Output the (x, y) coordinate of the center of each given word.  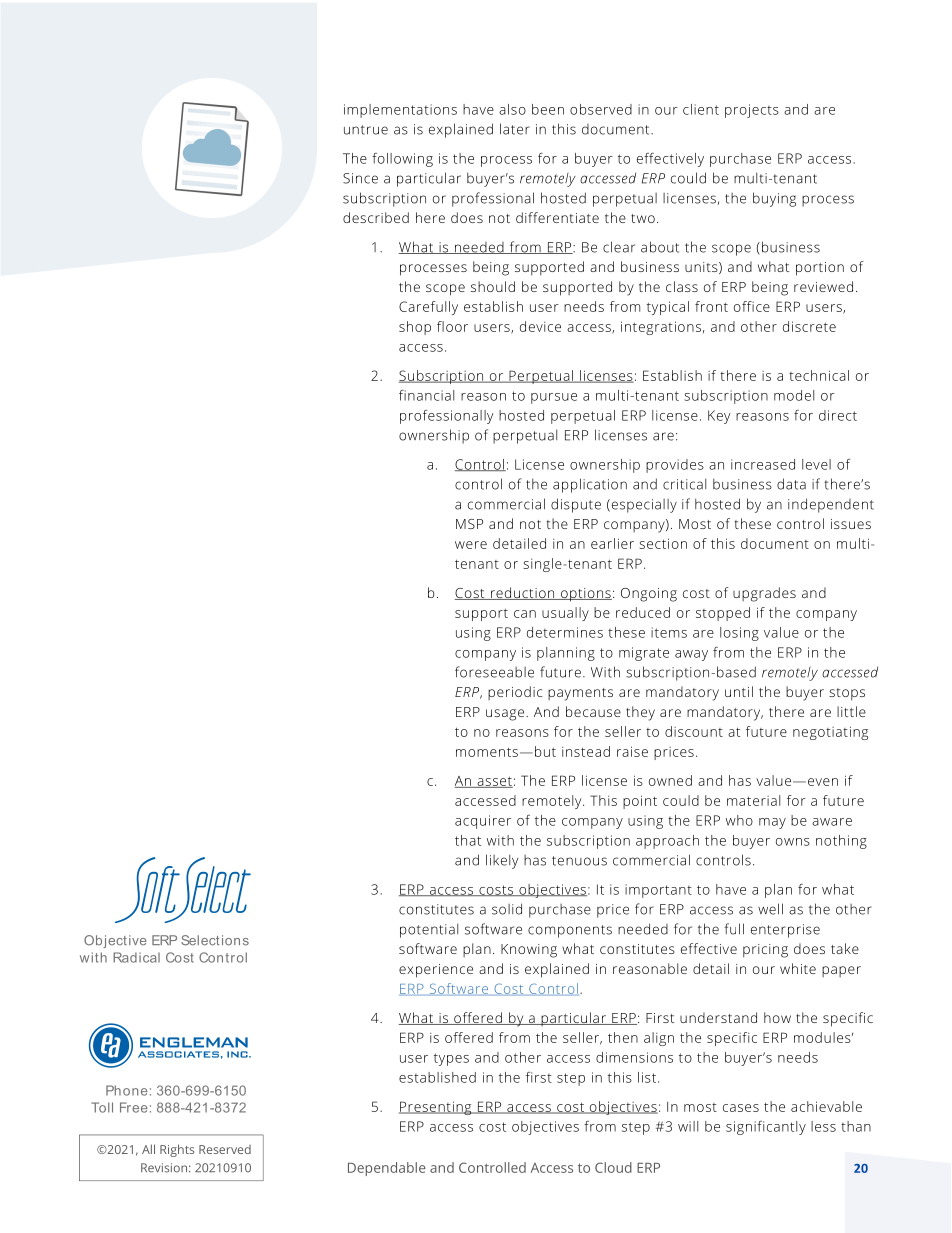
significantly (766, 1128)
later (515, 129)
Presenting (436, 1108)
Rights (177, 1150)
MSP (469, 524)
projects (752, 111)
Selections (215, 940)
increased (763, 464)
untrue (366, 130)
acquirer (483, 822)
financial (426, 395)
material (753, 800)
